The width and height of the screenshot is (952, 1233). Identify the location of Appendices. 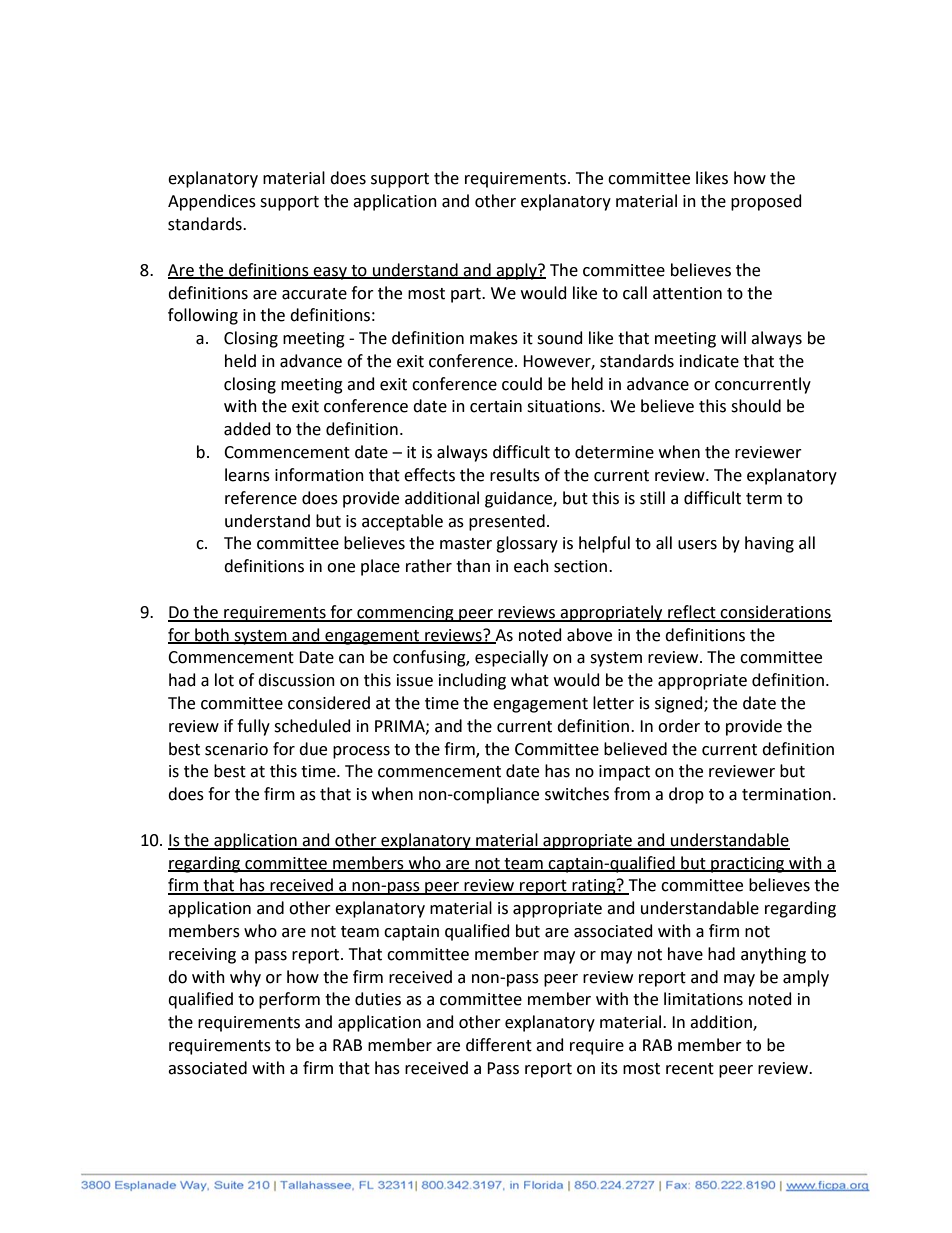
(212, 202).
